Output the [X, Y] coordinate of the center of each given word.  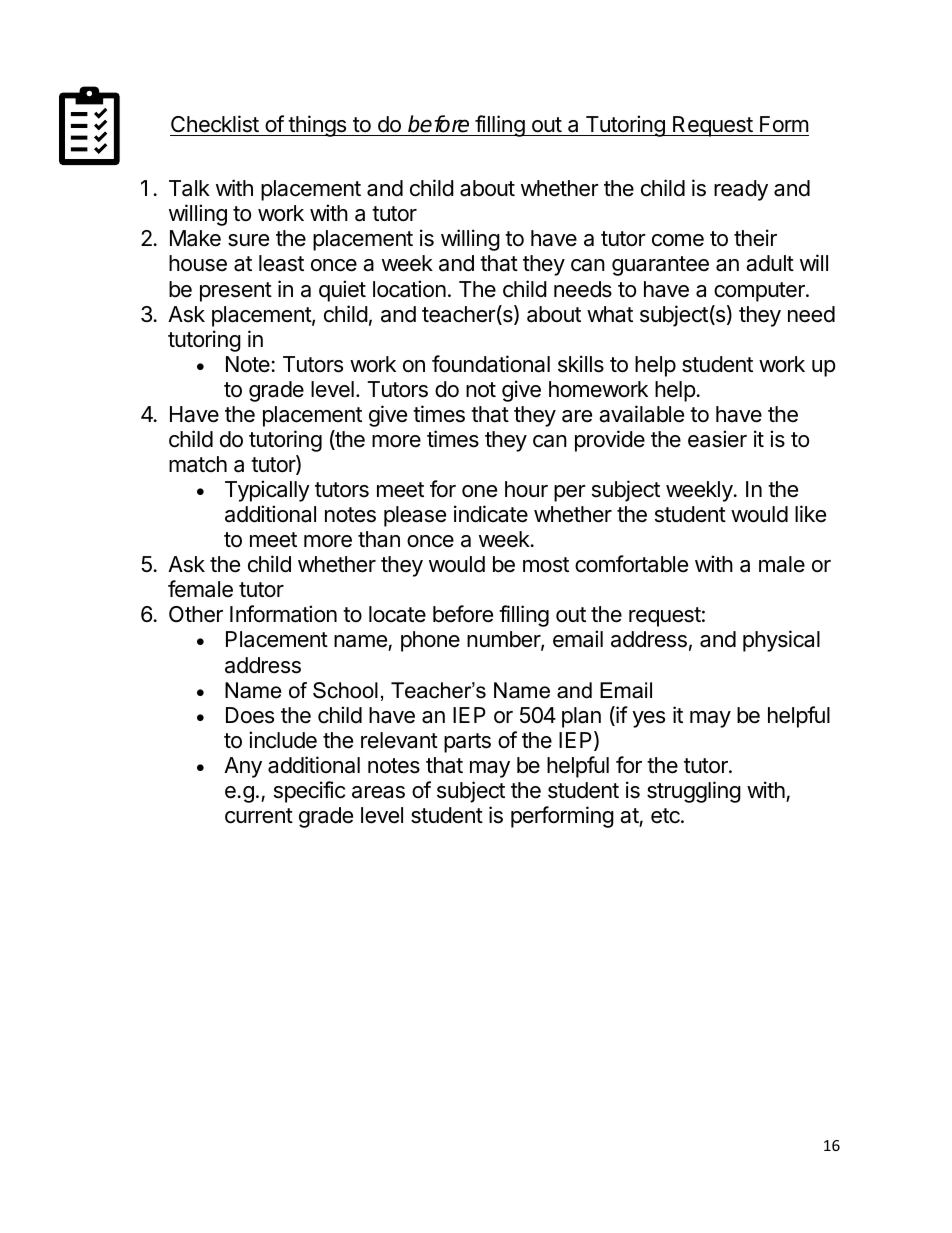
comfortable [631, 564]
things [317, 126]
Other [196, 614]
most [546, 565]
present [236, 292]
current [259, 816]
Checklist [215, 124]
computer [760, 292]
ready [741, 190]
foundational [491, 364]
